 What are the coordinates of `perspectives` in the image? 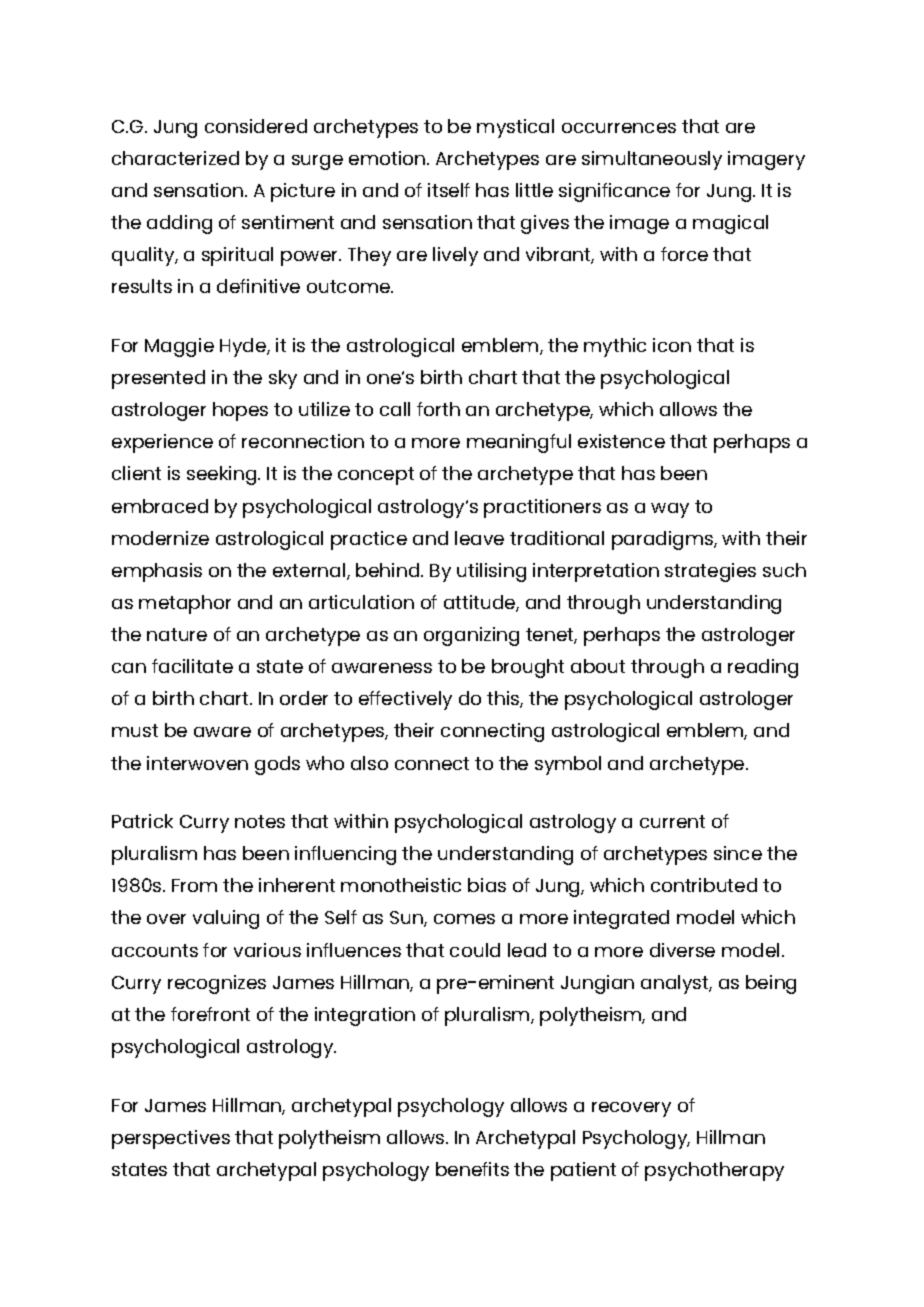 It's located at (171, 1139).
